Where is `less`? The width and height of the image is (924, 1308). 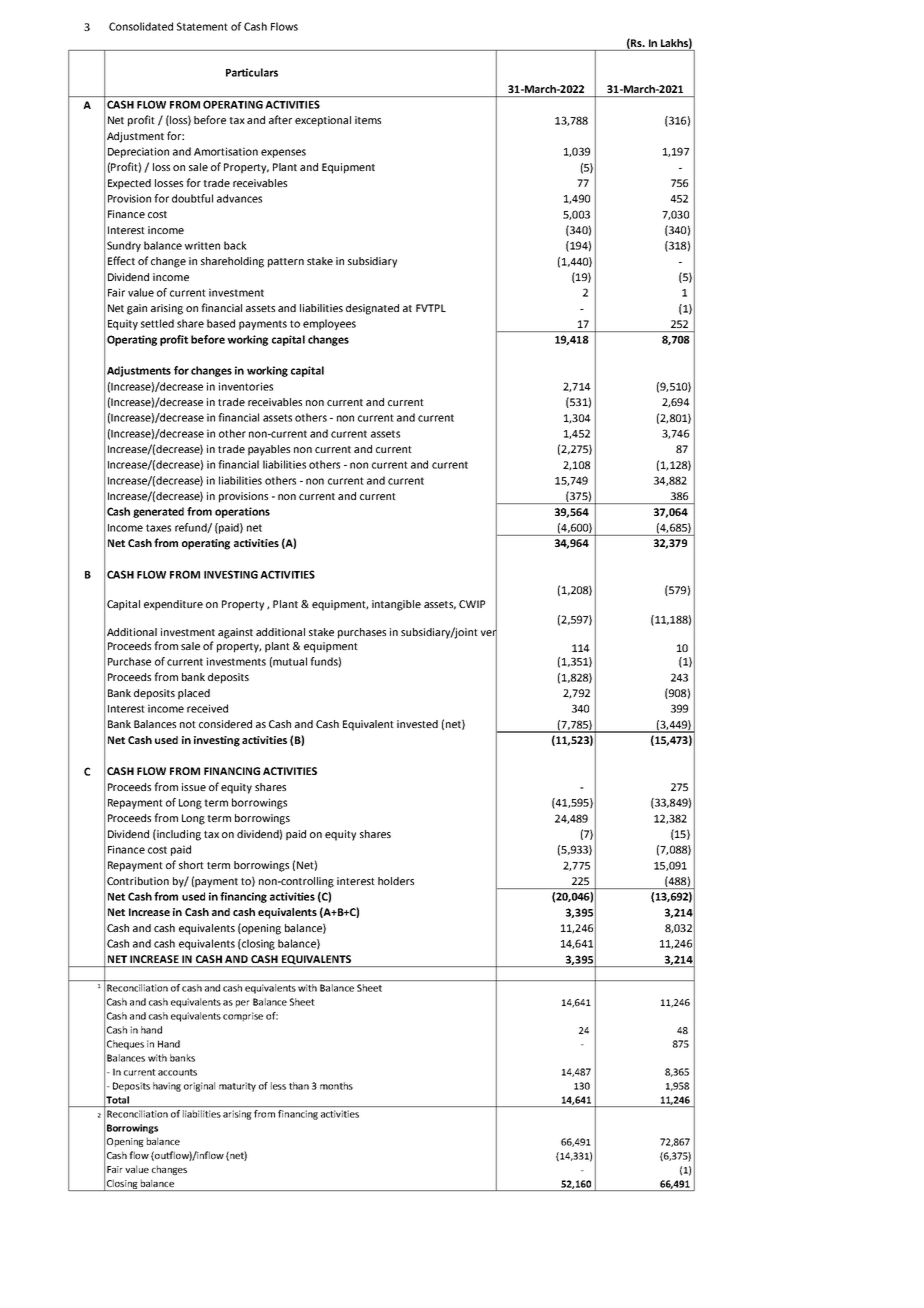
less is located at coordinates (278, 1086).
